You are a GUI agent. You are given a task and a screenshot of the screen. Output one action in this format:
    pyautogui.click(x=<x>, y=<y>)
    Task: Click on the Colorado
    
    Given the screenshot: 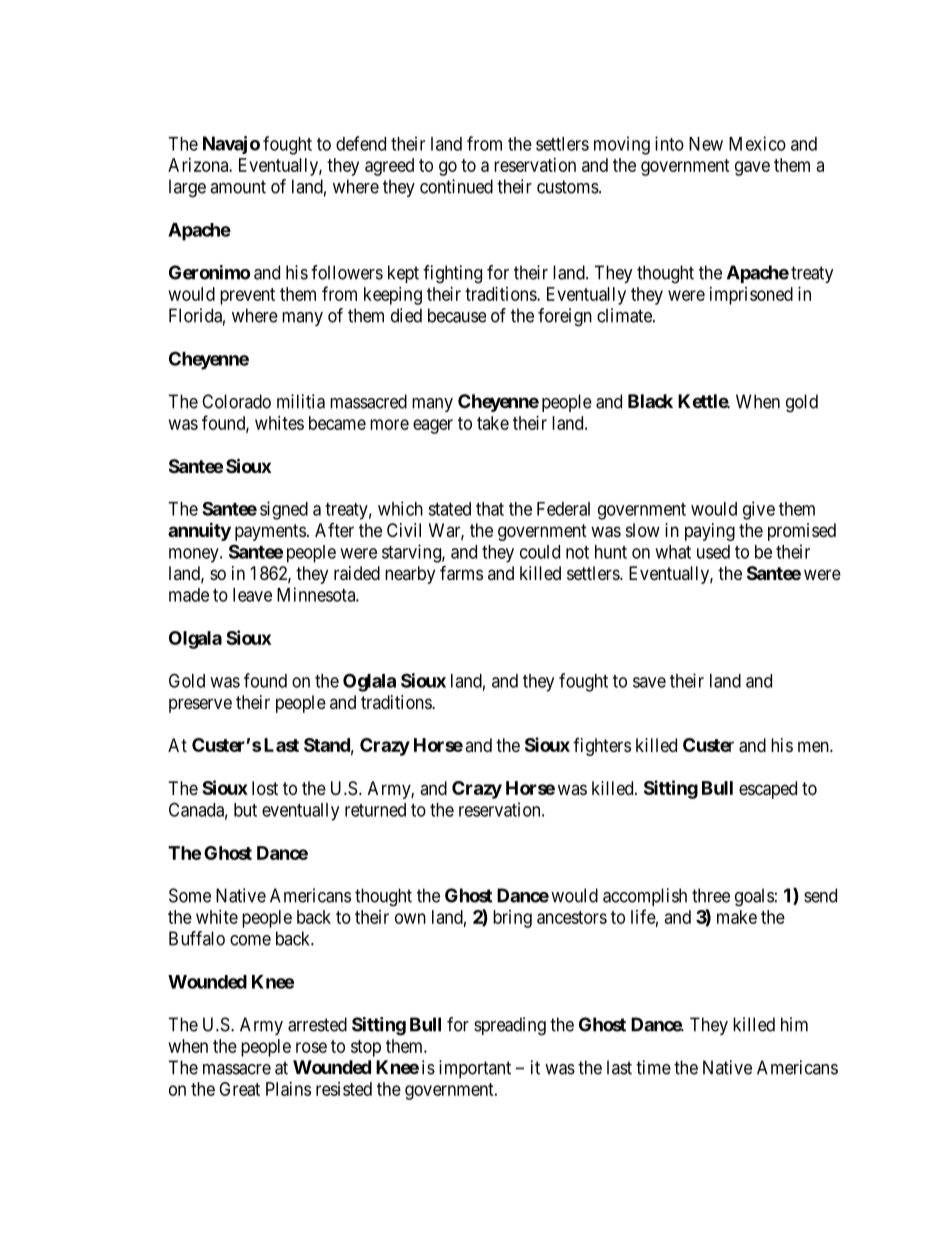 What is the action you would take?
    pyautogui.click(x=236, y=401)
